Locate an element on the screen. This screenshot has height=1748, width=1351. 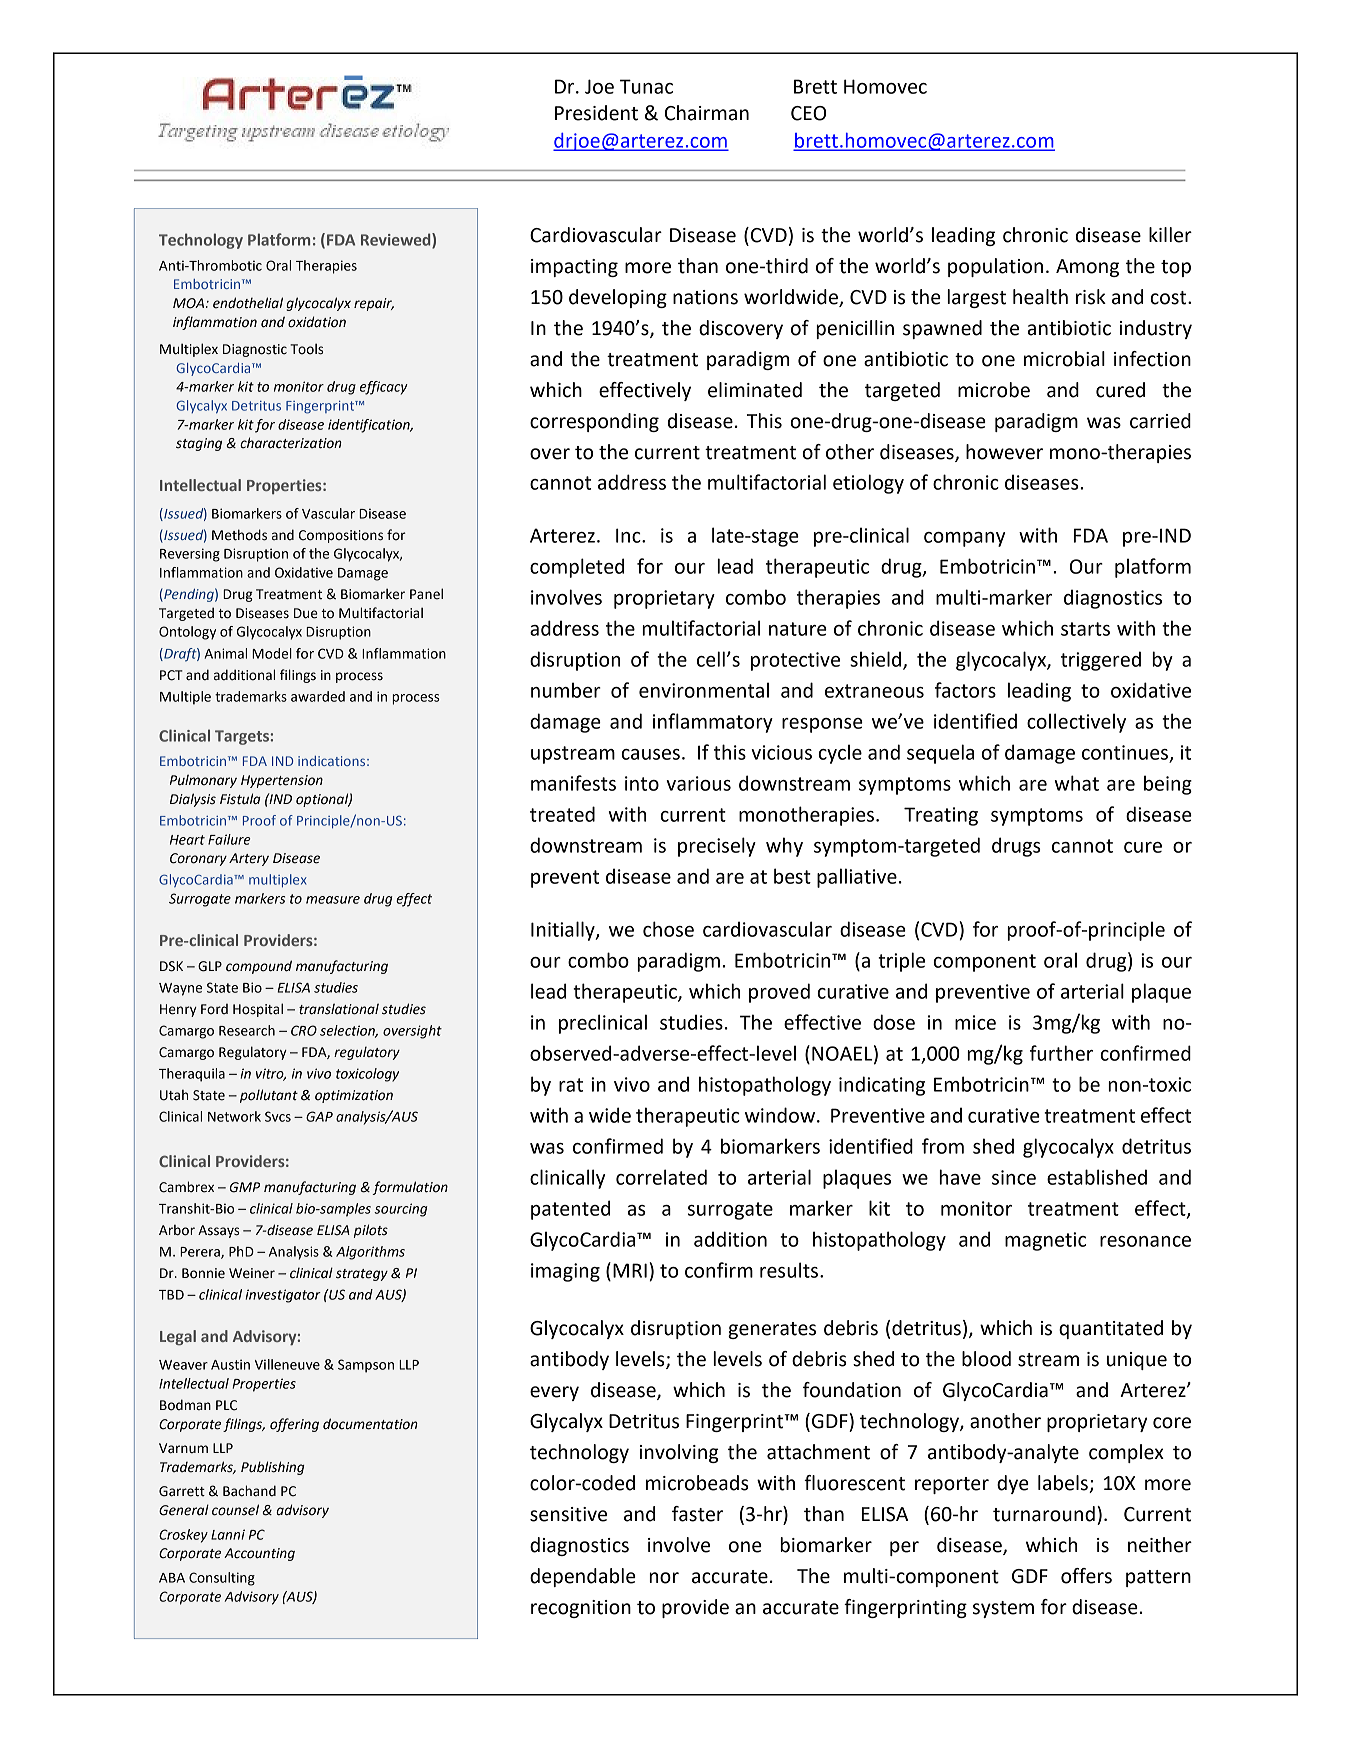
however is located at coordinates (1004, 452).
